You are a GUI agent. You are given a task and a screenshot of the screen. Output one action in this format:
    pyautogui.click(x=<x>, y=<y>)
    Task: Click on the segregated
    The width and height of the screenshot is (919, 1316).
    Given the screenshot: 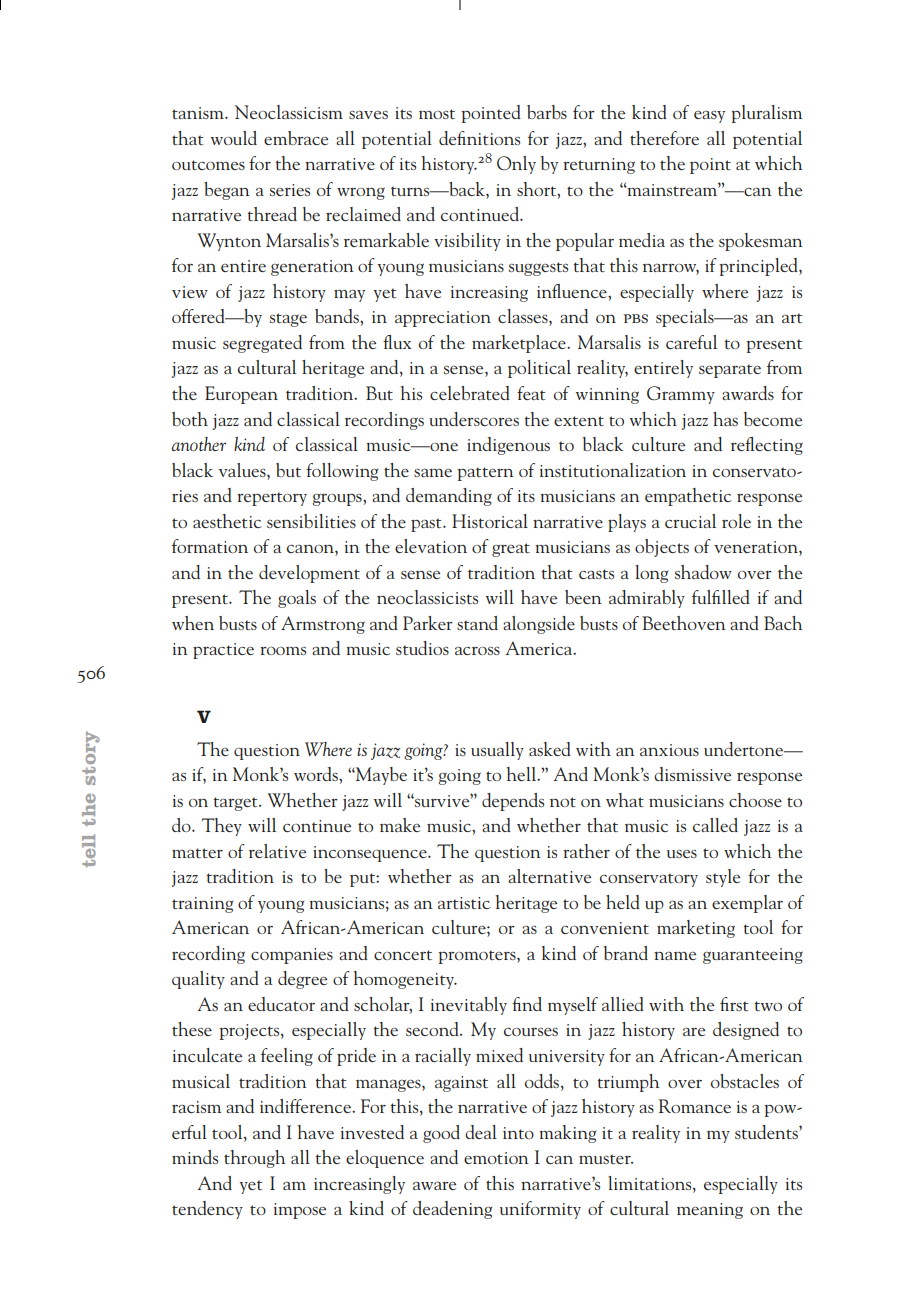 What is the action you would take?
    pyautogui.click(x=262, y=344)
